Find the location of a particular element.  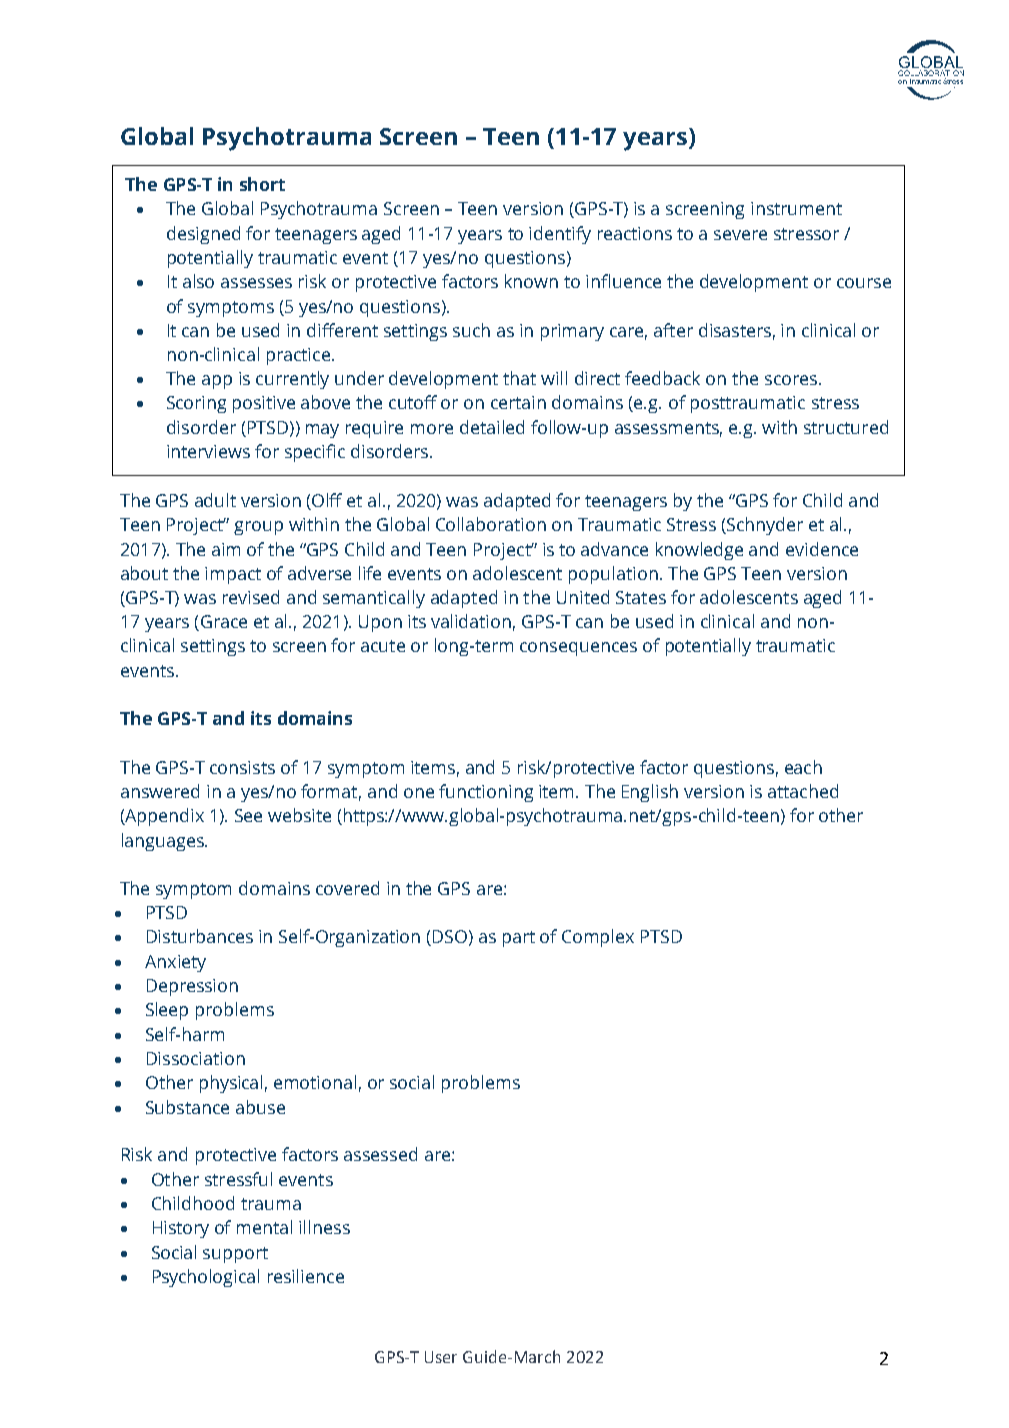

identify is located at coordinates (560, 235).
